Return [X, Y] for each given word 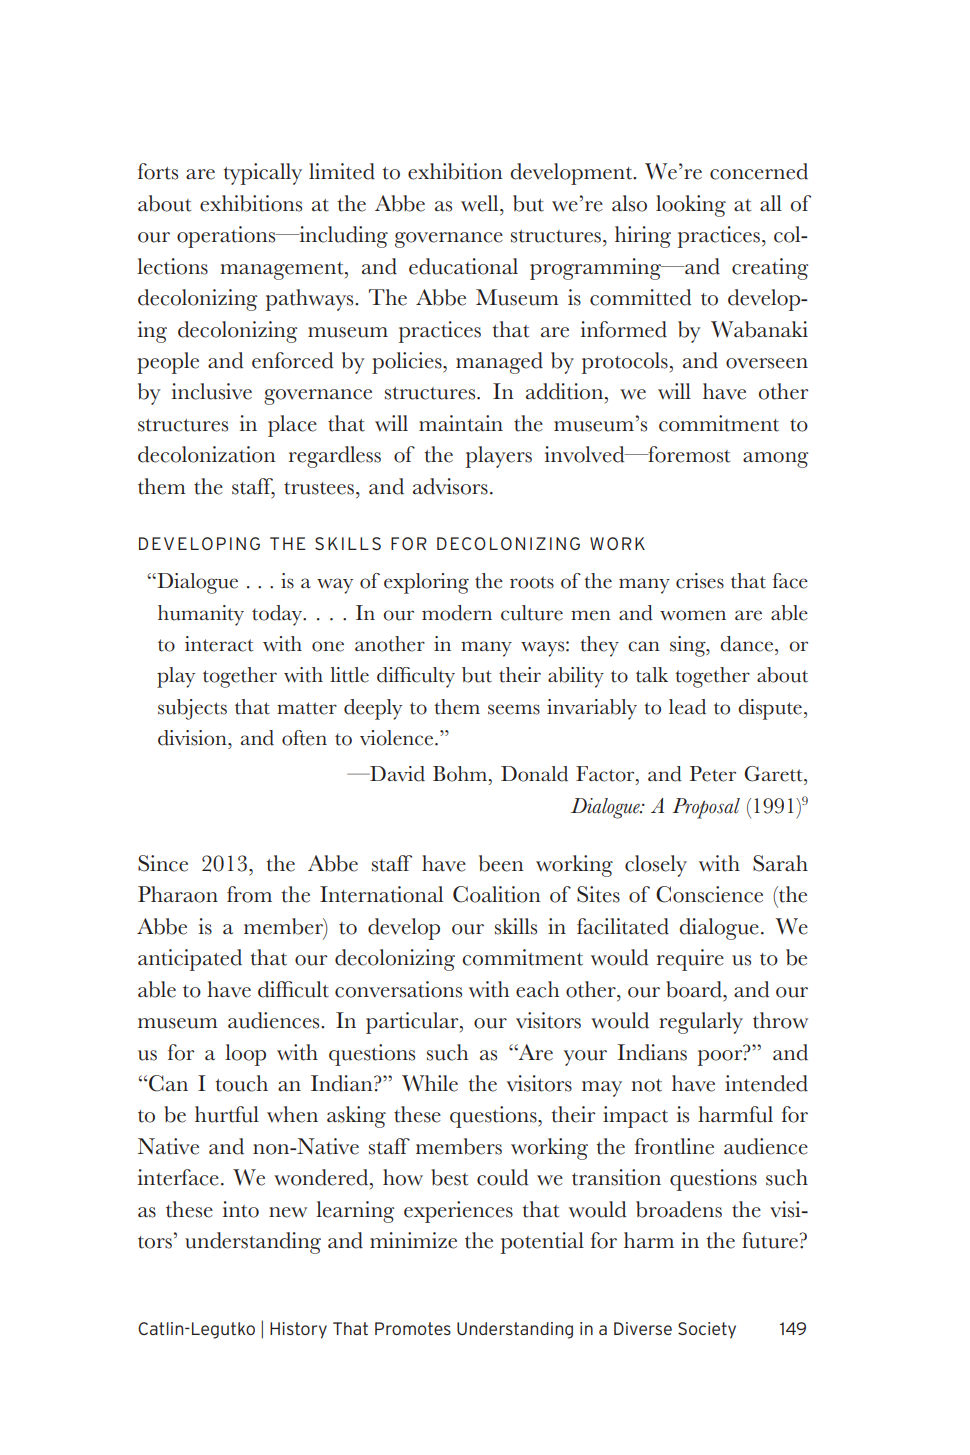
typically [262, 174]
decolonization [207, 454]
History [298, 1330]
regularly [701, 1023]
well [481, 203]
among [775, 460]
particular [413, 1023]
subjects [192, 709]
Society [707, 1330]
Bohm [461, 774]
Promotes [413, 1328]
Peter [713, 774]
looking [691, 206]
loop [245, 1055]
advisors [450, 486]
